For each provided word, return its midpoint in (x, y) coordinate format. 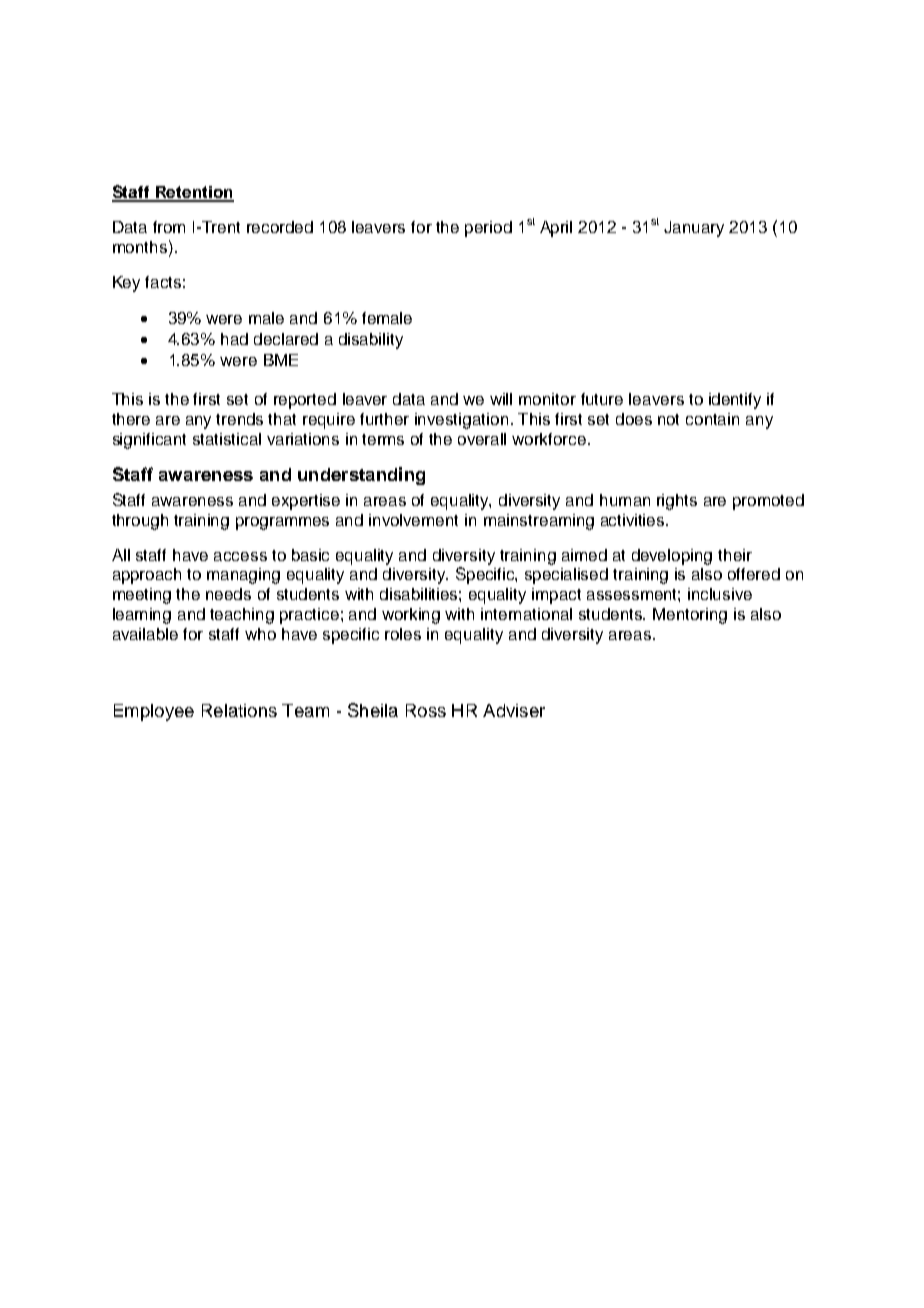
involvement (413, 520)
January (694, 229)
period (488, 229)
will (501, 399)
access (240, 556)
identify (735, 401)
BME (281, 360)
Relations (239, 710)
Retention (193, 193)
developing (672, 557)
